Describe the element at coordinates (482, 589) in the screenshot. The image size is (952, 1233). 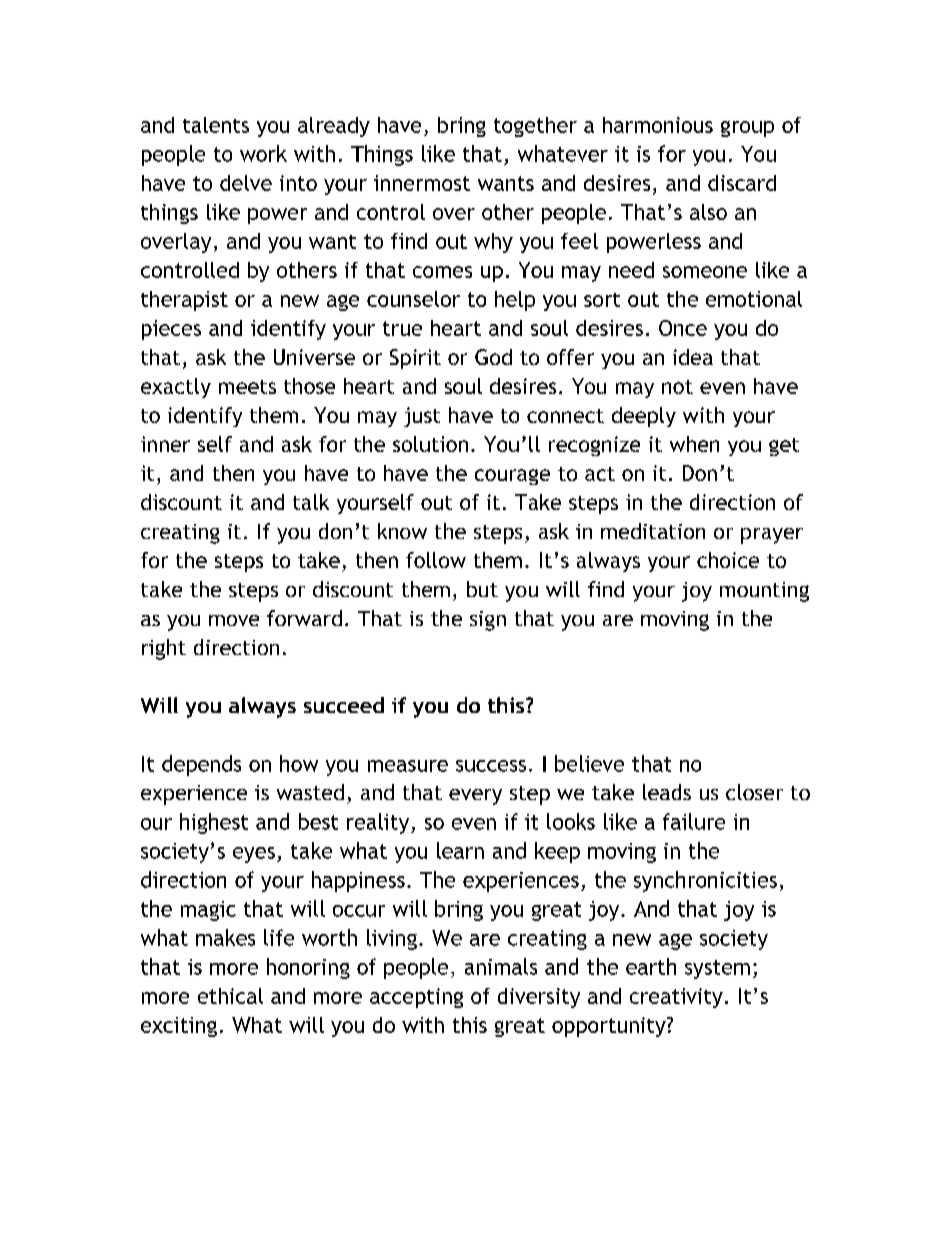
I see `but` at that location.
